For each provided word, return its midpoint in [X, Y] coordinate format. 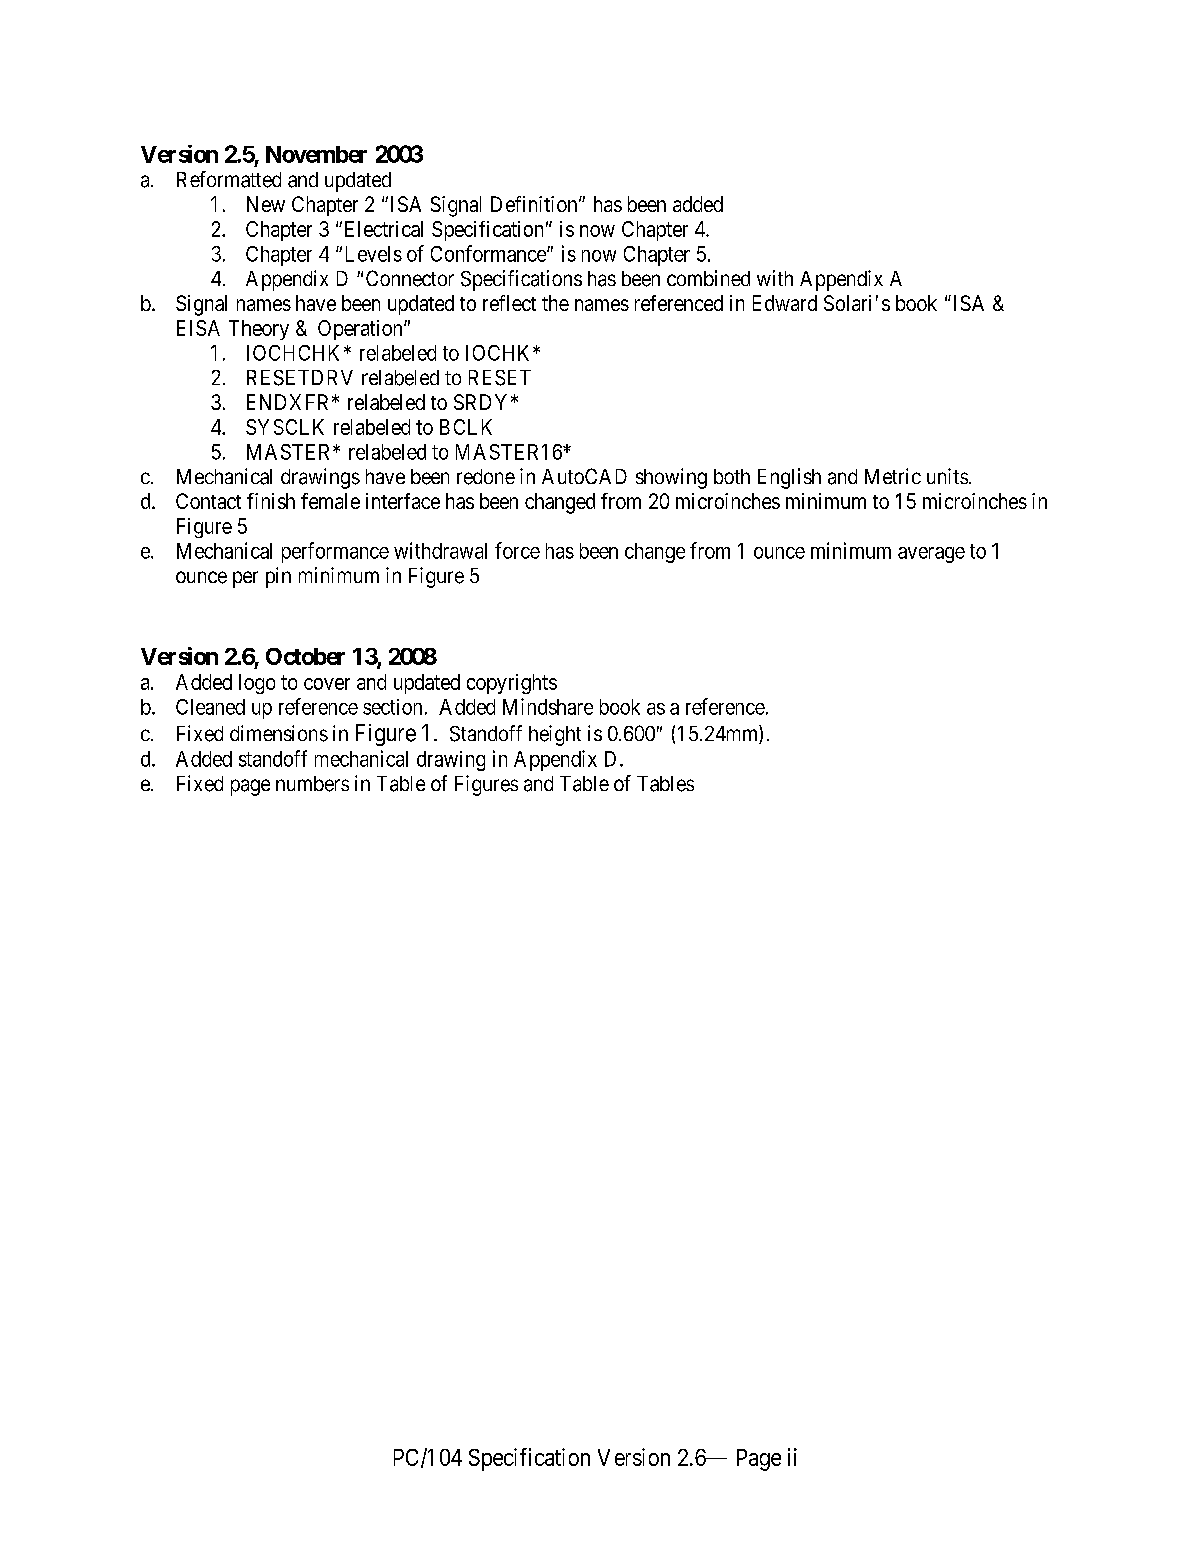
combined [708, 278]
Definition [535, 204]
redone [486, 477]
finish [271, 501]
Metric [893, 476]
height [555, 735]
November [316, 154]
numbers [312, 784]
